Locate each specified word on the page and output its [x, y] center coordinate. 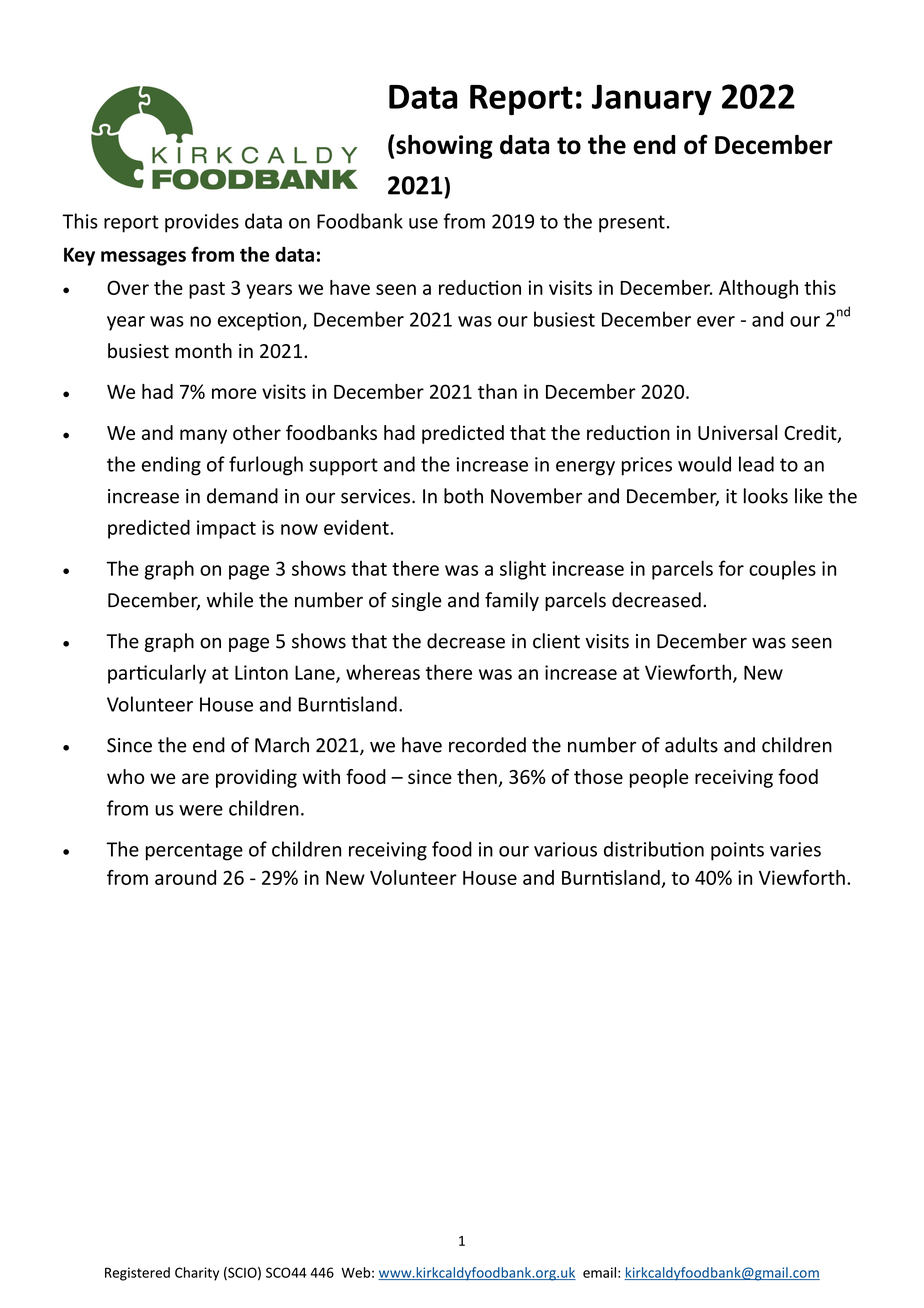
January [652, 99]
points [737, 851]
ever [716, 321]
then [478, 778]
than [497, 391]
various [565, 849]
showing [444, 147]
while [230, 600]
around [185, 877]
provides [202, 223]
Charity [197, 1274]
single [417, 601]
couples [782, 570]
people [659, 778]
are [195, 778]
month [203, 351]
